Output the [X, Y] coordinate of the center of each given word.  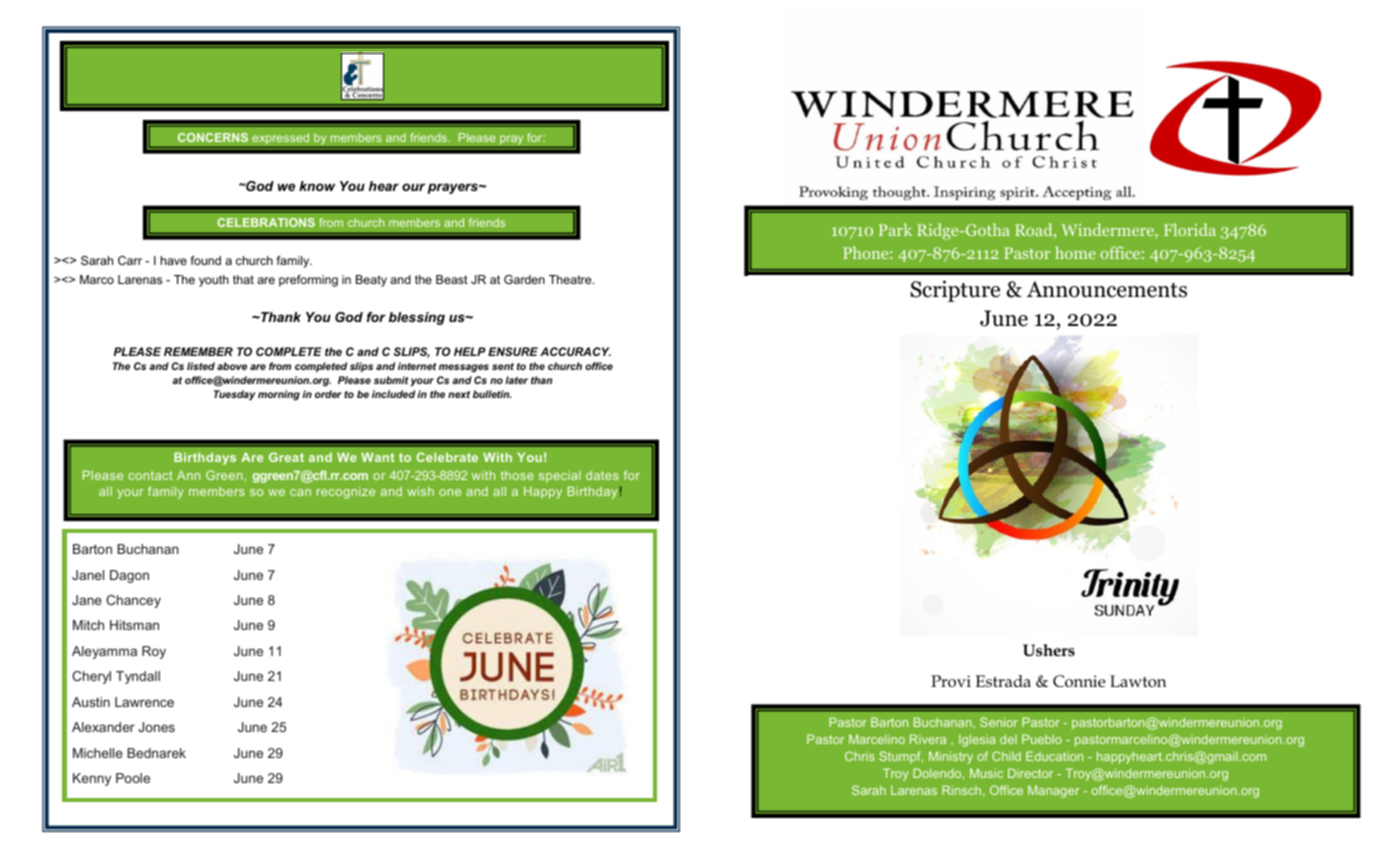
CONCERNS [213, 137]
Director [1030, 773]
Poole [133, 778]
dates [602, 475]
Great [286, 457]
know [317, 186]
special [560, 477]
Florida [1190, 229]
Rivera [928, 739]
